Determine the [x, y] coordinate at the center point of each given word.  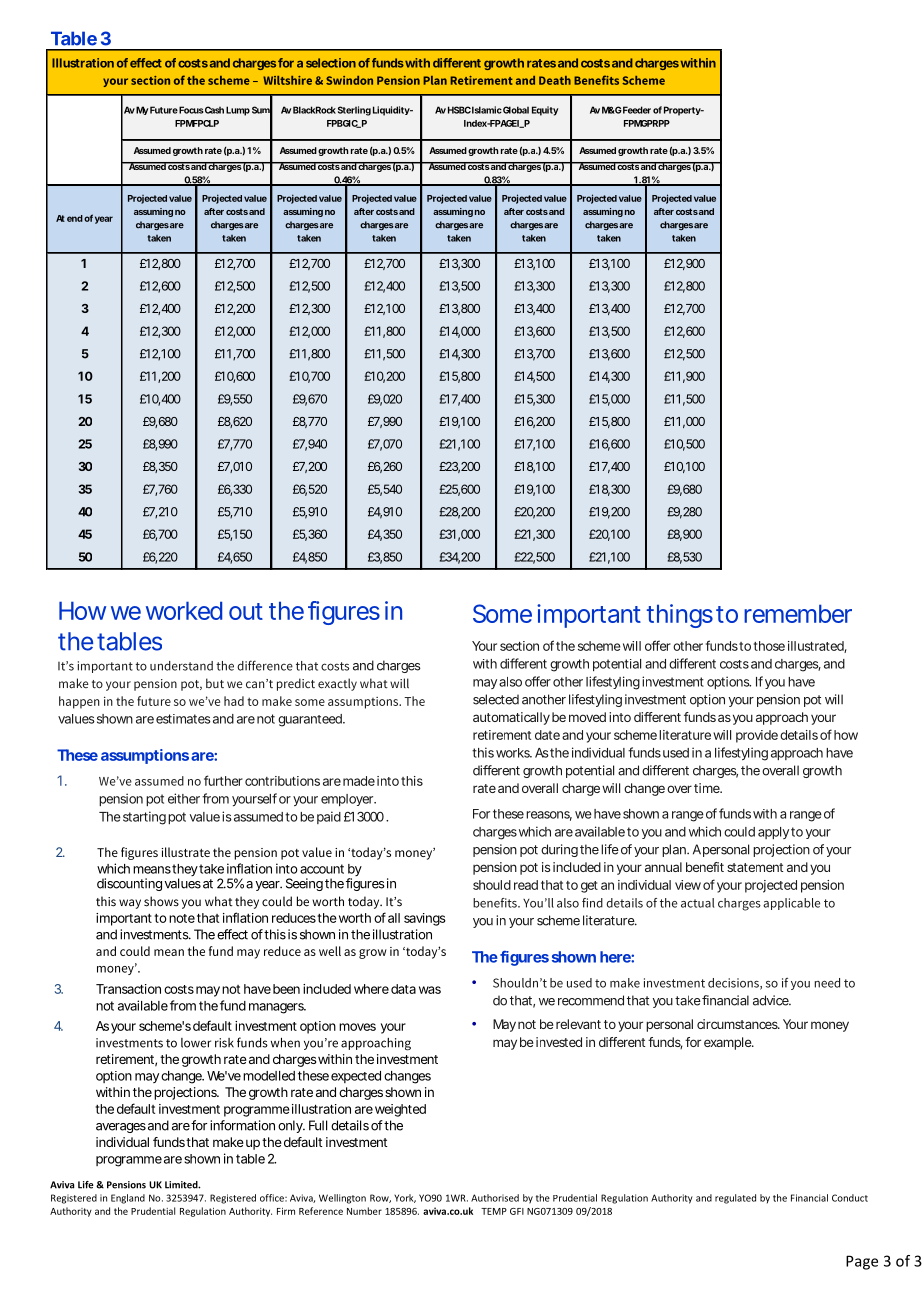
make [228, 1142]
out [246, 611]
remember [798, 613]
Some [502, 613]
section [519, 646]
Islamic [487, 110]
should [492, 885]
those [769, 646]
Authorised [495, 1198]
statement [755, 867]
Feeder [636, 110]
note [182, 918]
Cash [214, 110]
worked [184, 610]
